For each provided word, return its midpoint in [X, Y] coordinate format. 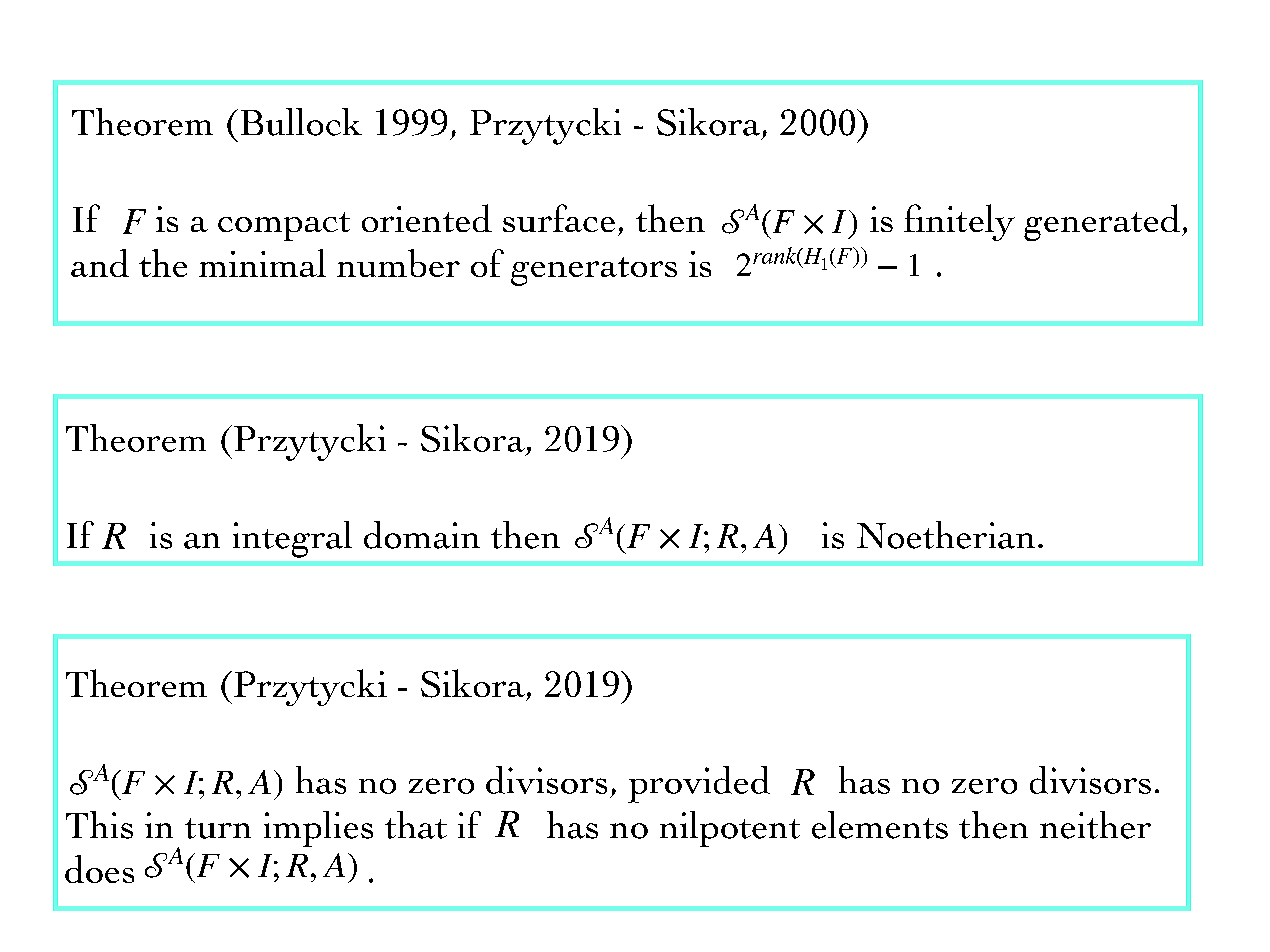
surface [559, 218]
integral [292, 539]
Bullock [301, 122]
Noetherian [946, 535]
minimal [262, 263]
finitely [959, 222]
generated [1103, 222]
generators [594, 271]
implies [318, 829]
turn [218, 828]
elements [880, 825]
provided [699, 784]
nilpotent [730, 829]
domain [422, 535]
